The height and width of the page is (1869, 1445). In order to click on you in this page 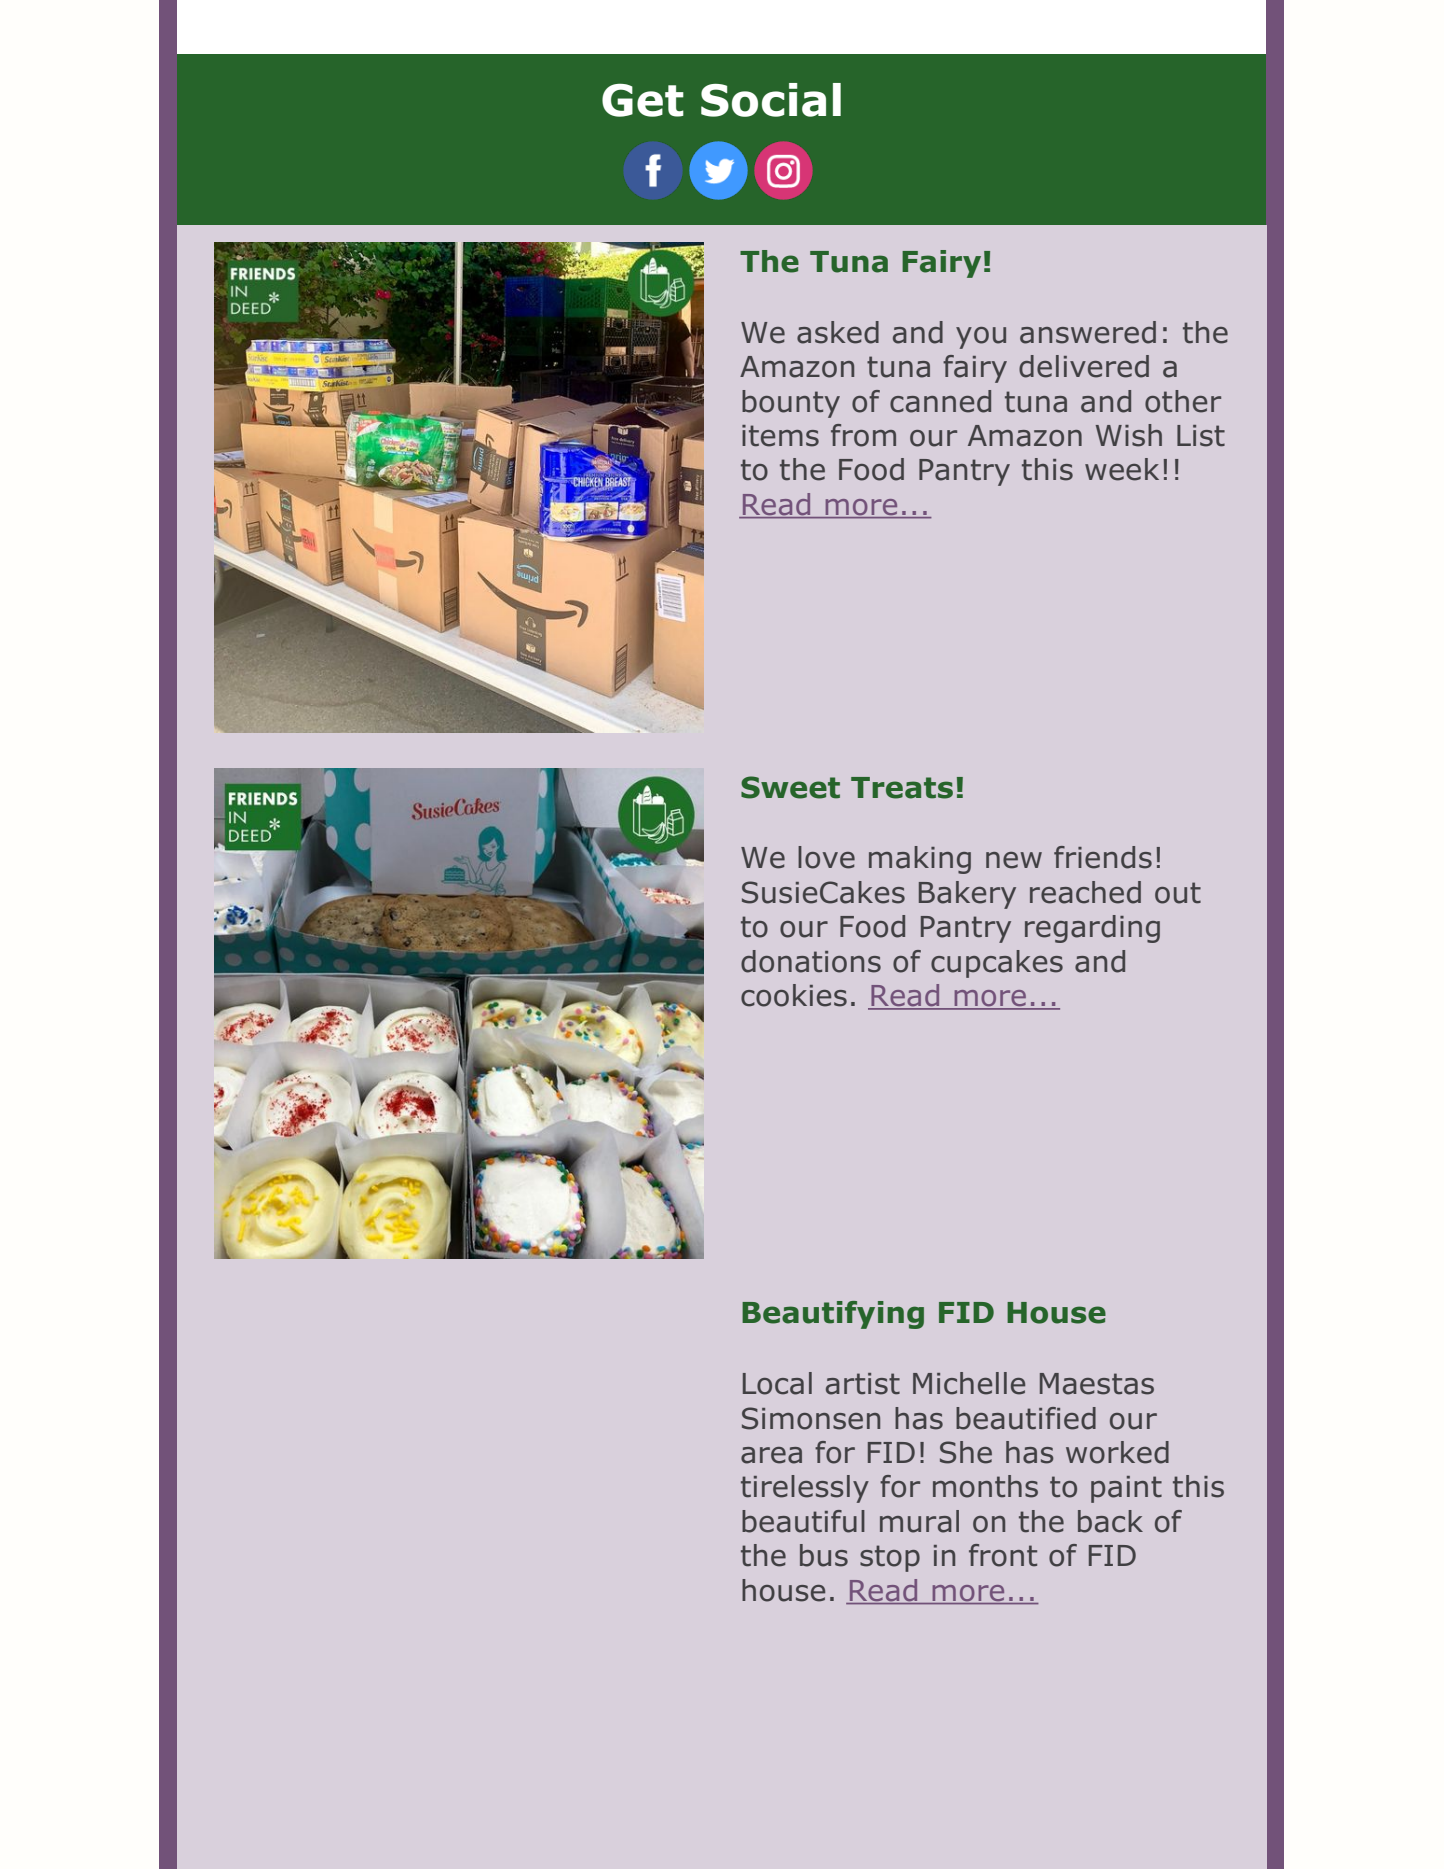, I will do `click(981, 338)`.
